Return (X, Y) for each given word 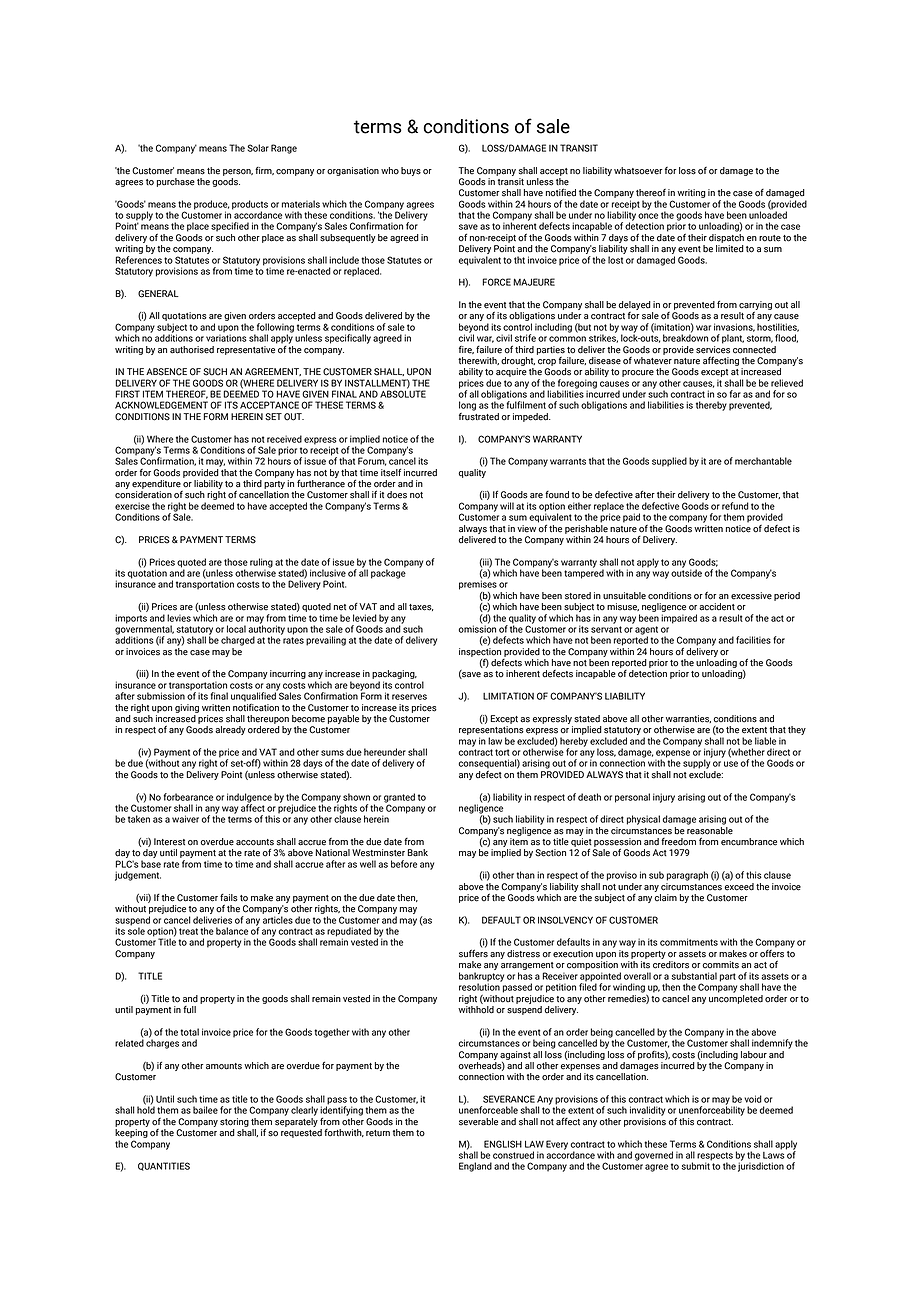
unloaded (768, 214)
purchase (176, 182)
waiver (185, 819)
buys (411, 171)
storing (234, 1122)
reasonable (710, 829)
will (507, 506)
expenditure (156, 484)
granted (399, 799)
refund (735, 506)
